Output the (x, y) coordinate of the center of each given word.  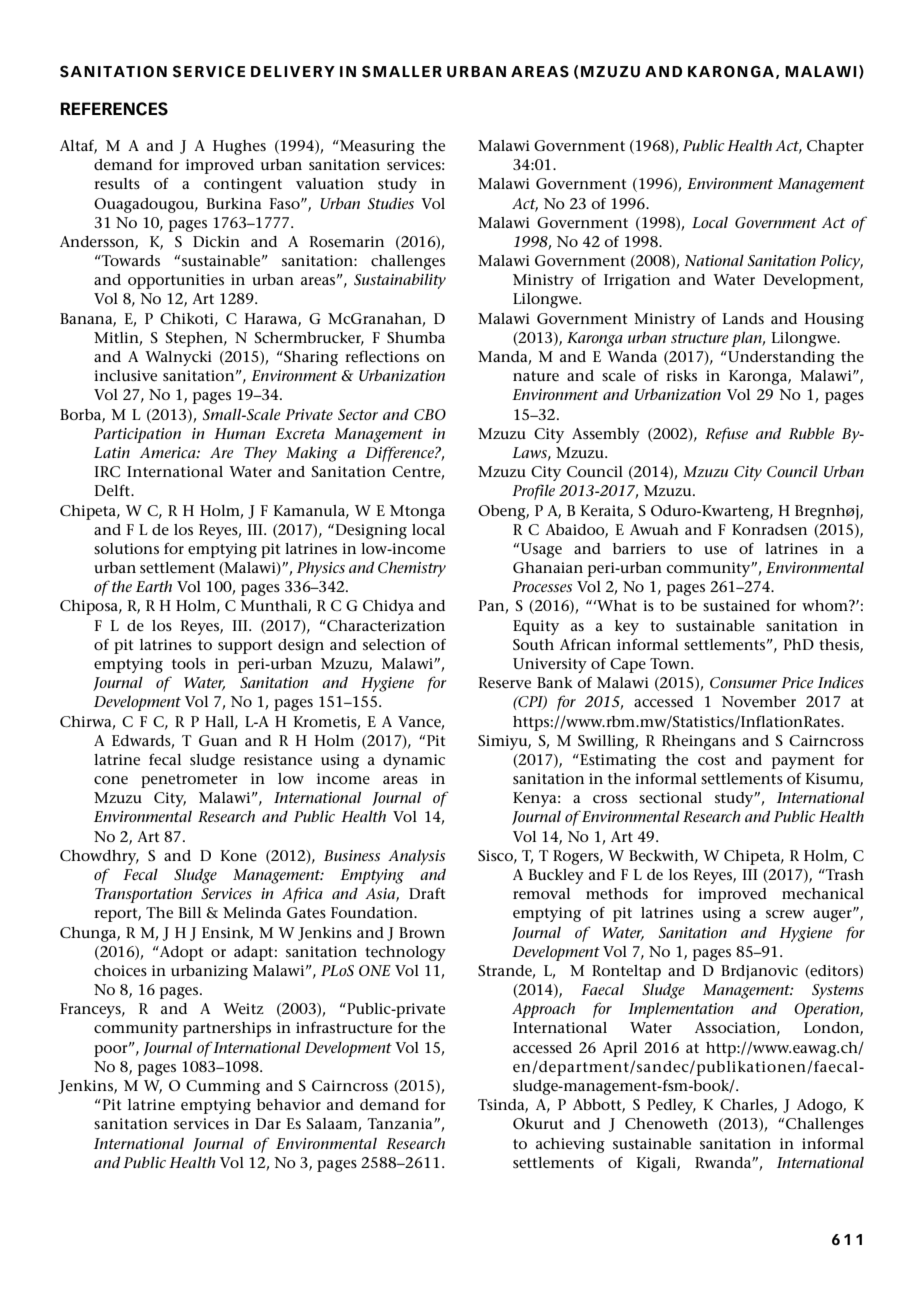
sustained (736, 606)
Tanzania (401, 1123)
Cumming (223, 1087)
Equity (536, 627)
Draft (427, 893)
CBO (430, 415)
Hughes (239, 147)
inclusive (125, 376)
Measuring (376, 147)
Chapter (835, 147)
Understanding (780, 358)
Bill (189, 912)
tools (189, 663)
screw (785, 914)
